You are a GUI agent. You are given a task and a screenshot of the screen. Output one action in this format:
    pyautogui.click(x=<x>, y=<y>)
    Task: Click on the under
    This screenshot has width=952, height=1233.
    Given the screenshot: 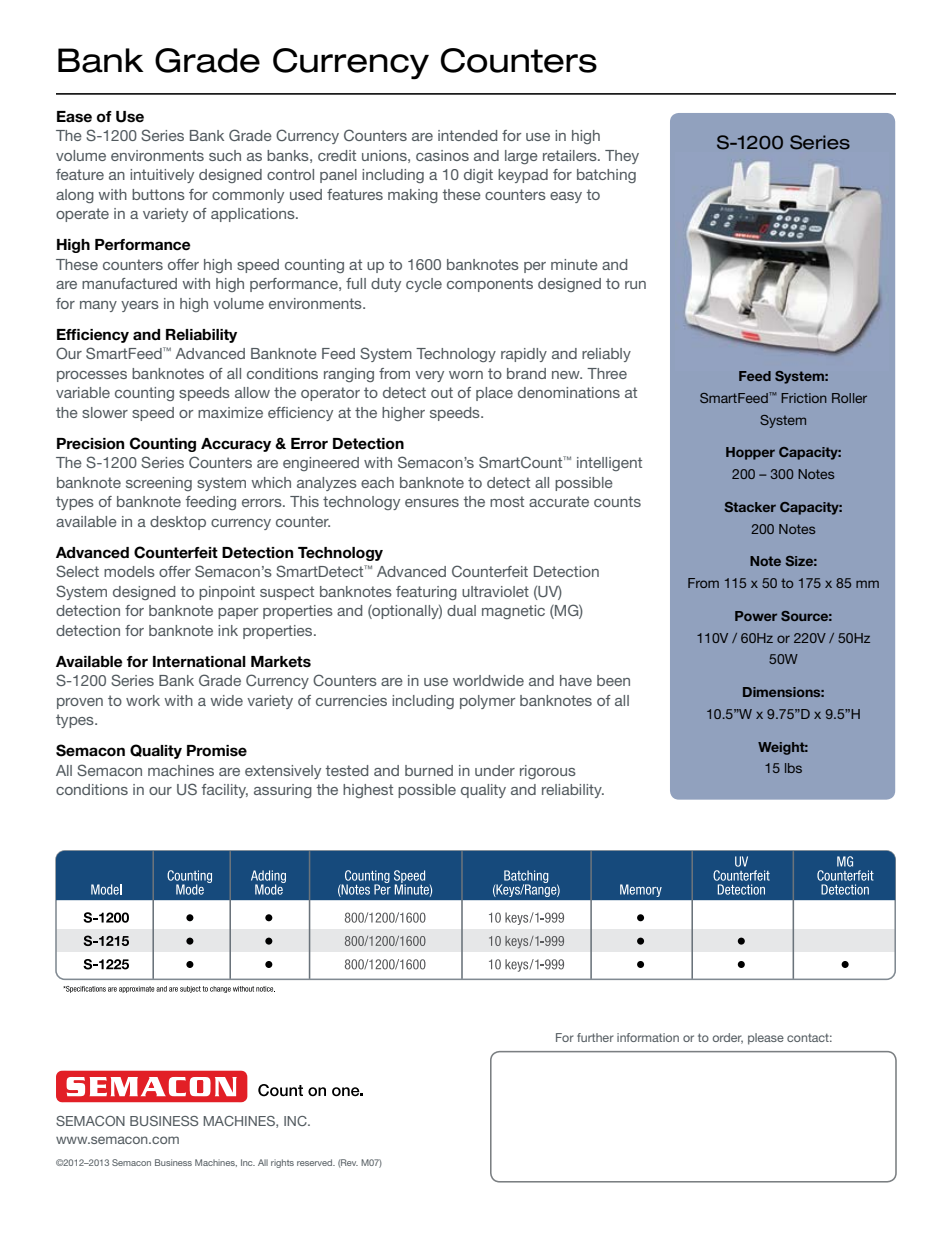 What is the action you would take?
    pyautogui.click(x=495, y=770)
